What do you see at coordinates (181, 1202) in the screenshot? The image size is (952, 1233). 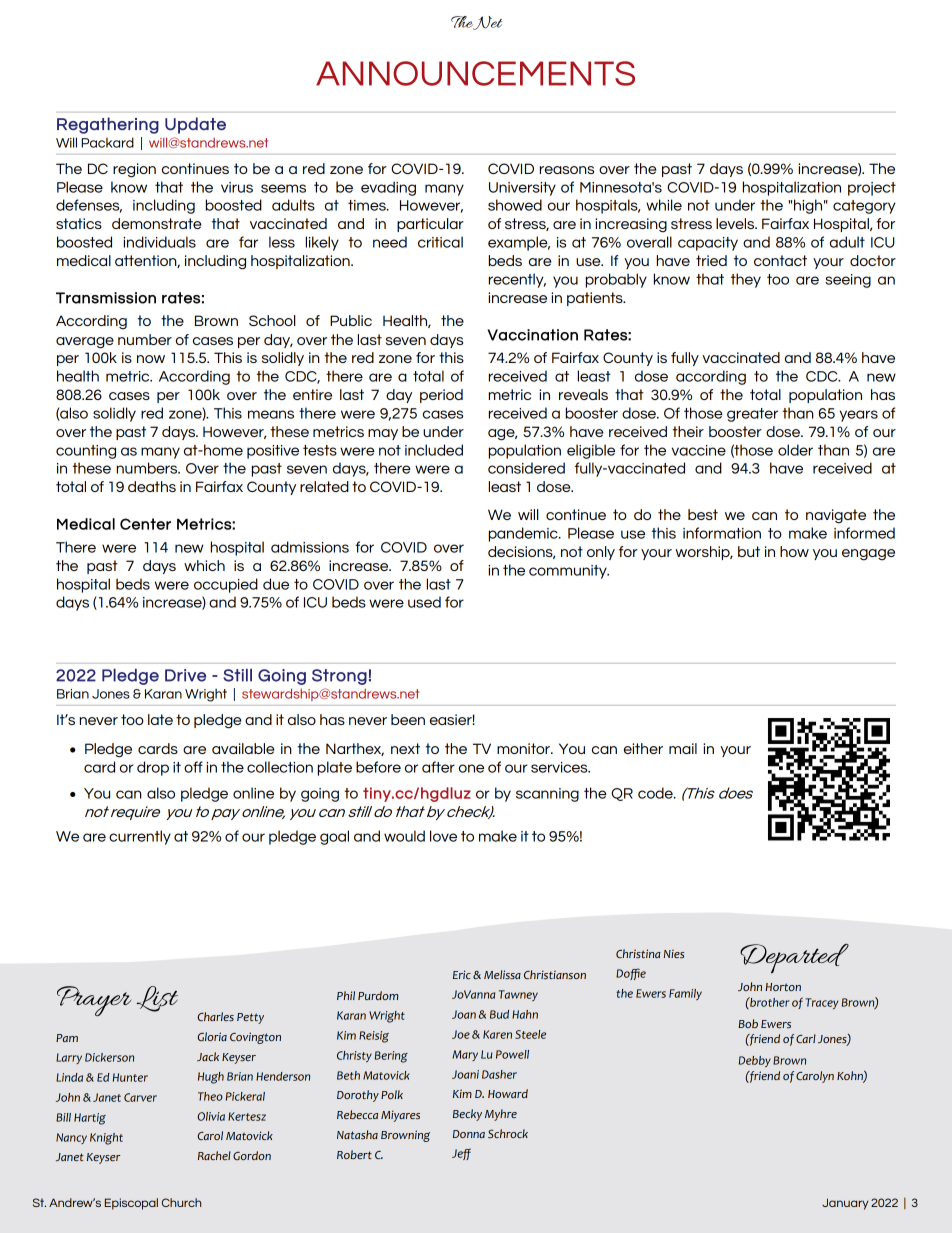 I see `Church` at bounding box center [181, 1202].
